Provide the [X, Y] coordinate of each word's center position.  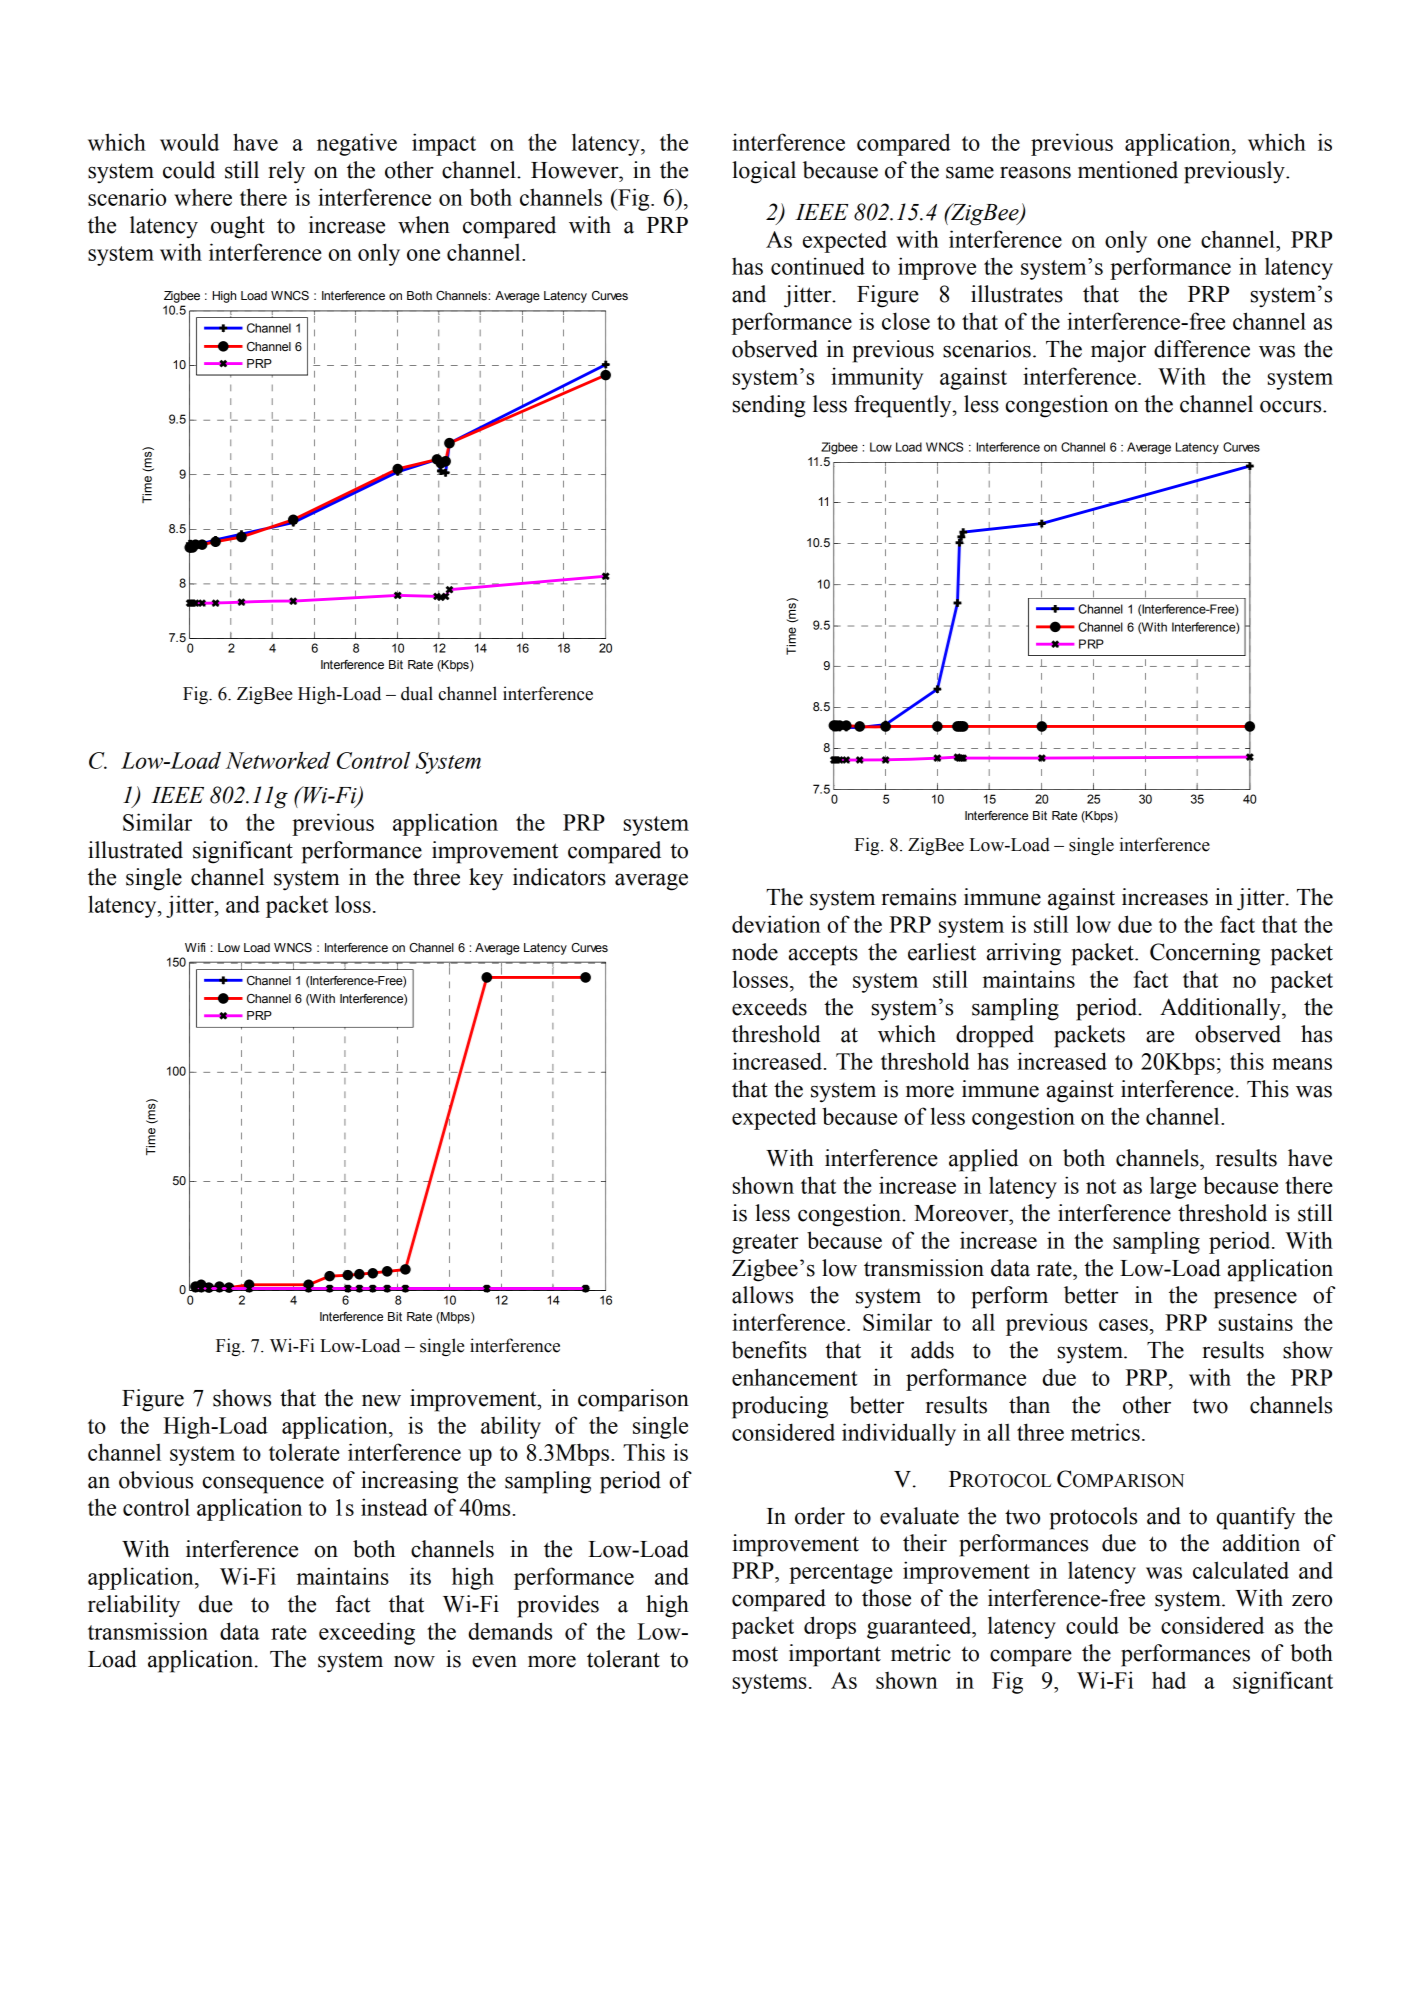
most [755, 1654]
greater [765, 1244]
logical [764, 172]
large [1173, 1188]
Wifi [195, 947]
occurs [1292, 406]
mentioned [1128, 170]
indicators [559, 877]
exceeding [367, 1633]
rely [286, 172]
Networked [278, 760]
